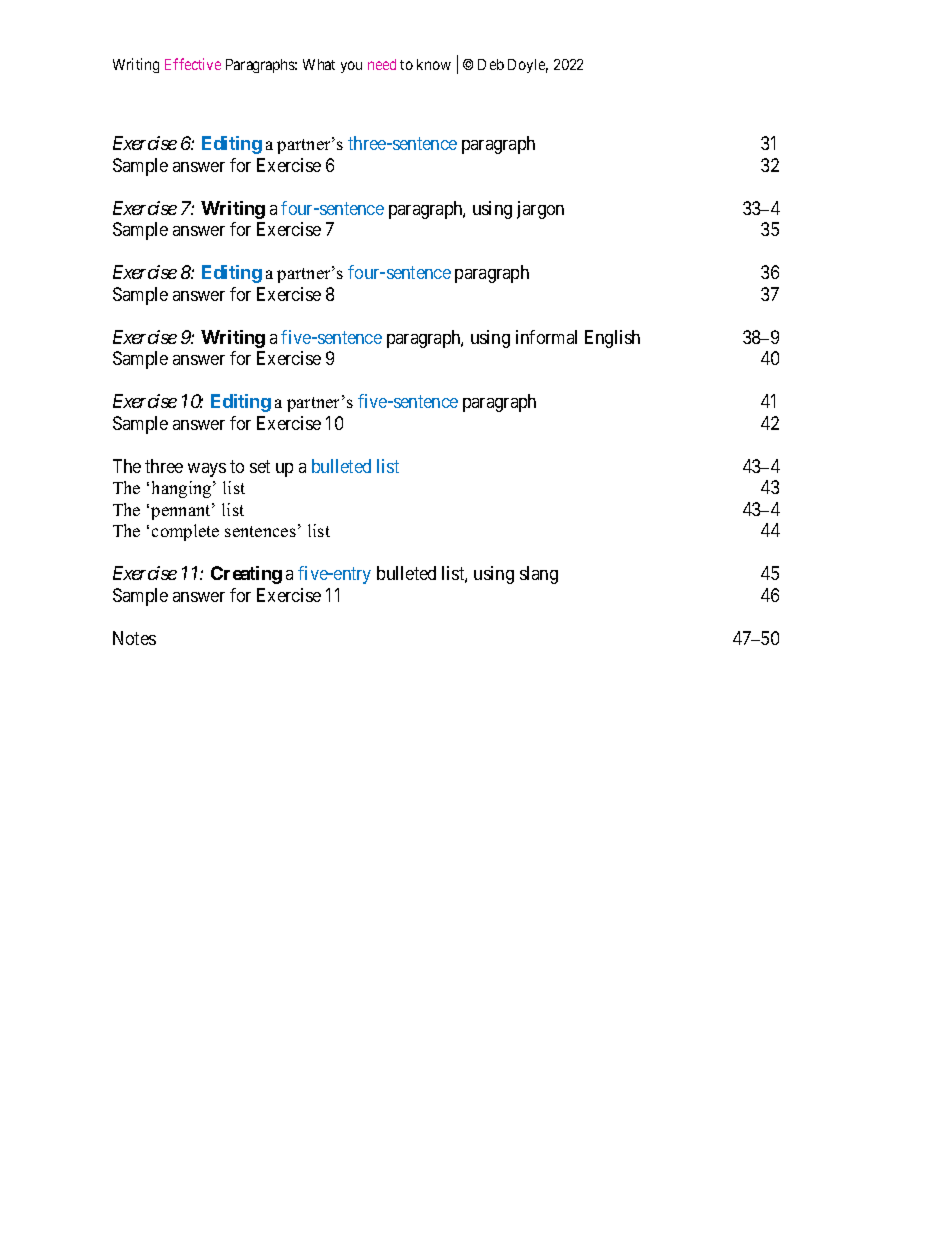 This page has height=1233, width=952. Describe the element at coordinates (134, 638) in the page. I see `Notes` at that location.
